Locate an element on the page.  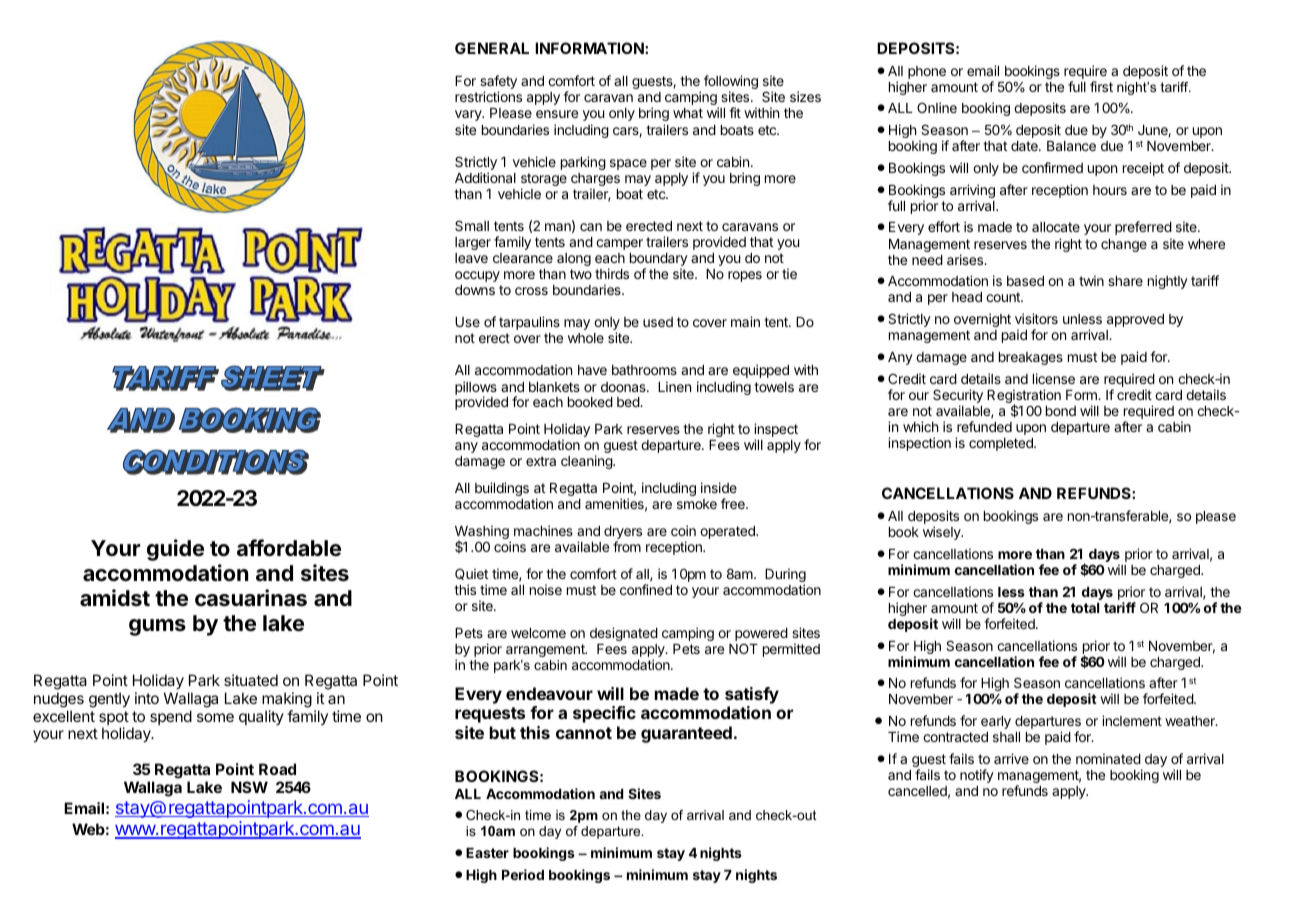
vary is located at coordinates (469, 115).
